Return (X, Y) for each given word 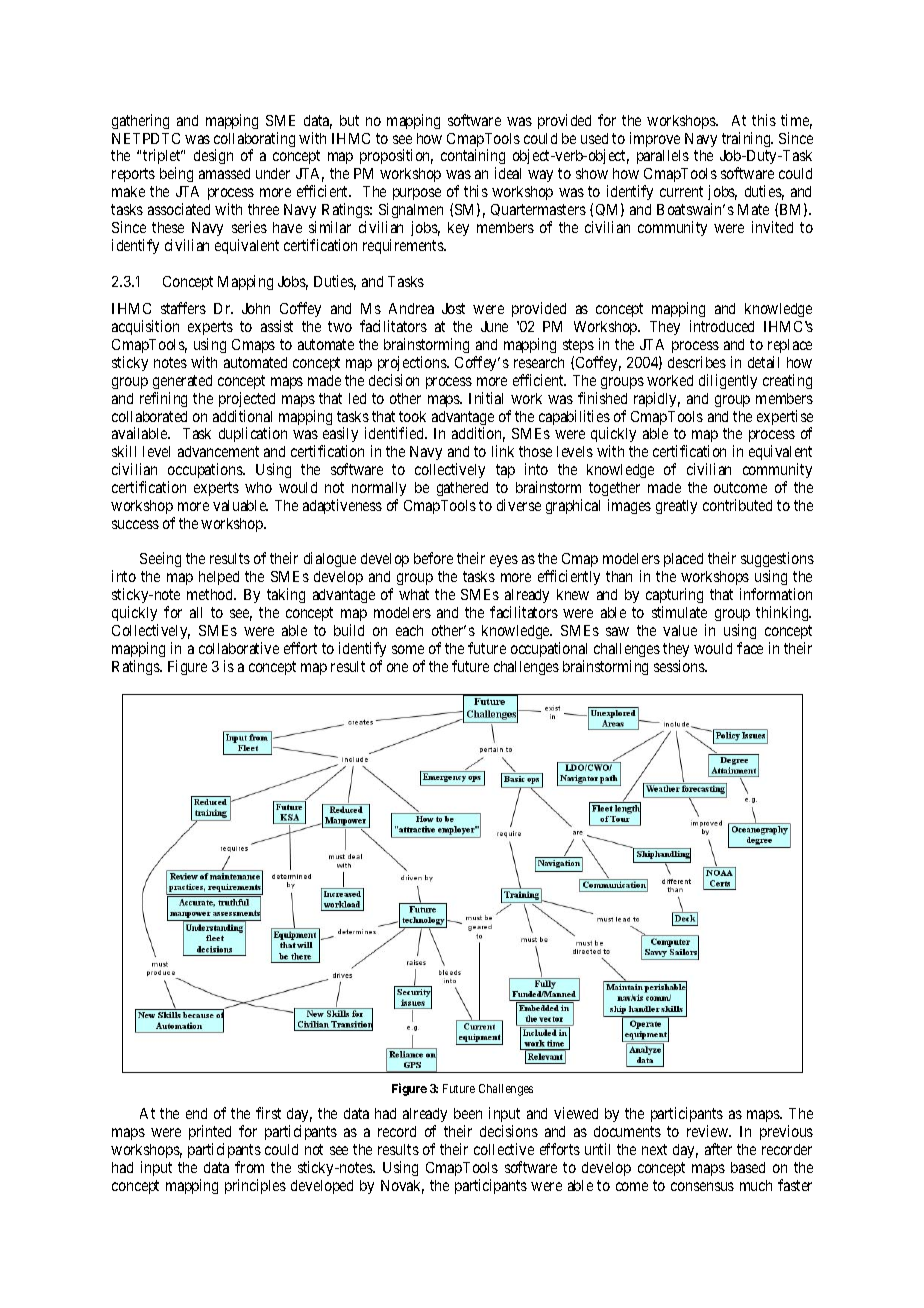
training (747, 139)
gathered (462, 489)
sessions (680, 666)
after (718, 1149)
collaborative (239, 648)
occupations (206, 470)
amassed (224, 173)
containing (473, 158)
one (397, 667)
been (468, 1113)
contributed (737, 505)
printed (210, 1132)
